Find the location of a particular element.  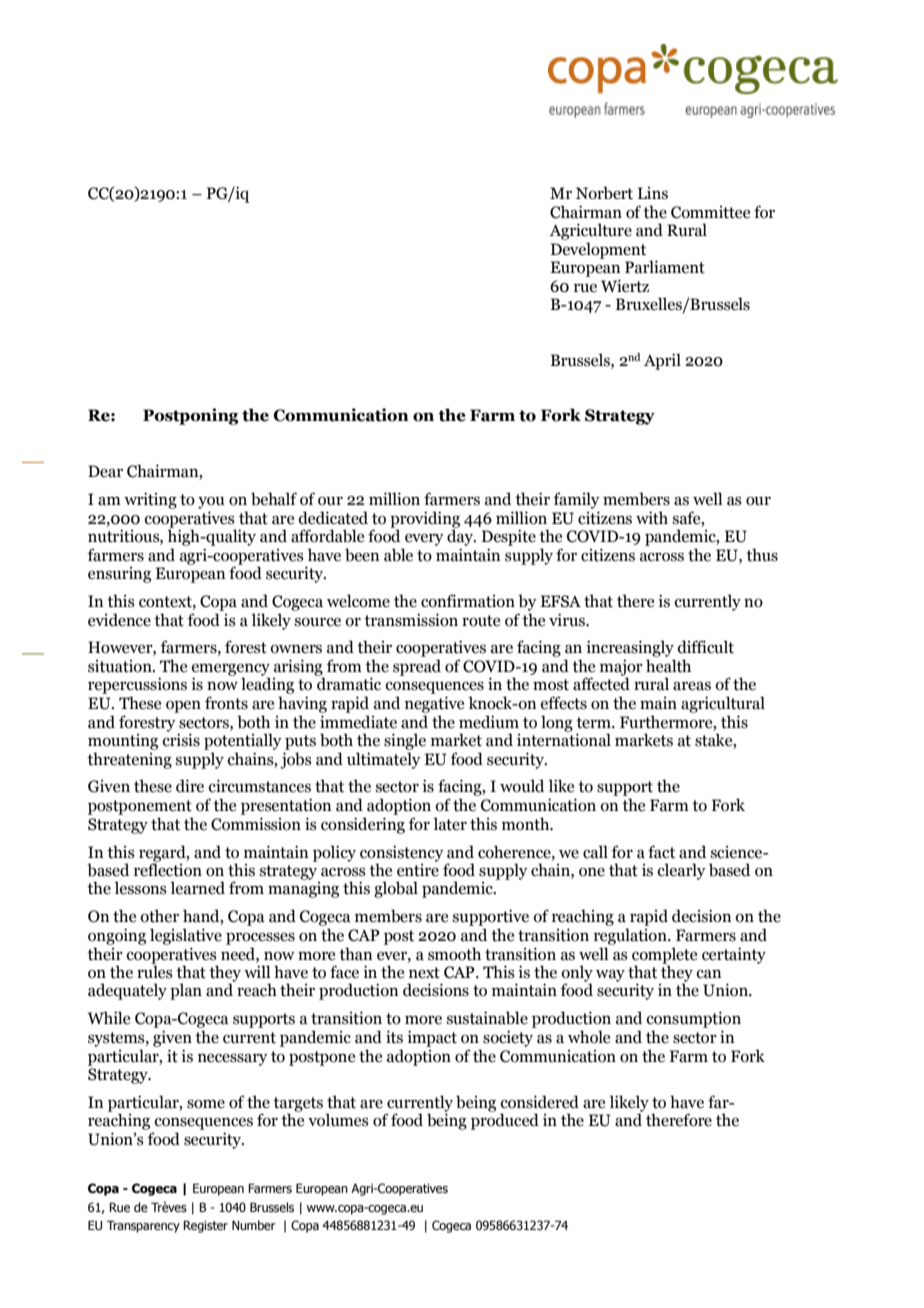

open is located at coordinates (183, 707).
